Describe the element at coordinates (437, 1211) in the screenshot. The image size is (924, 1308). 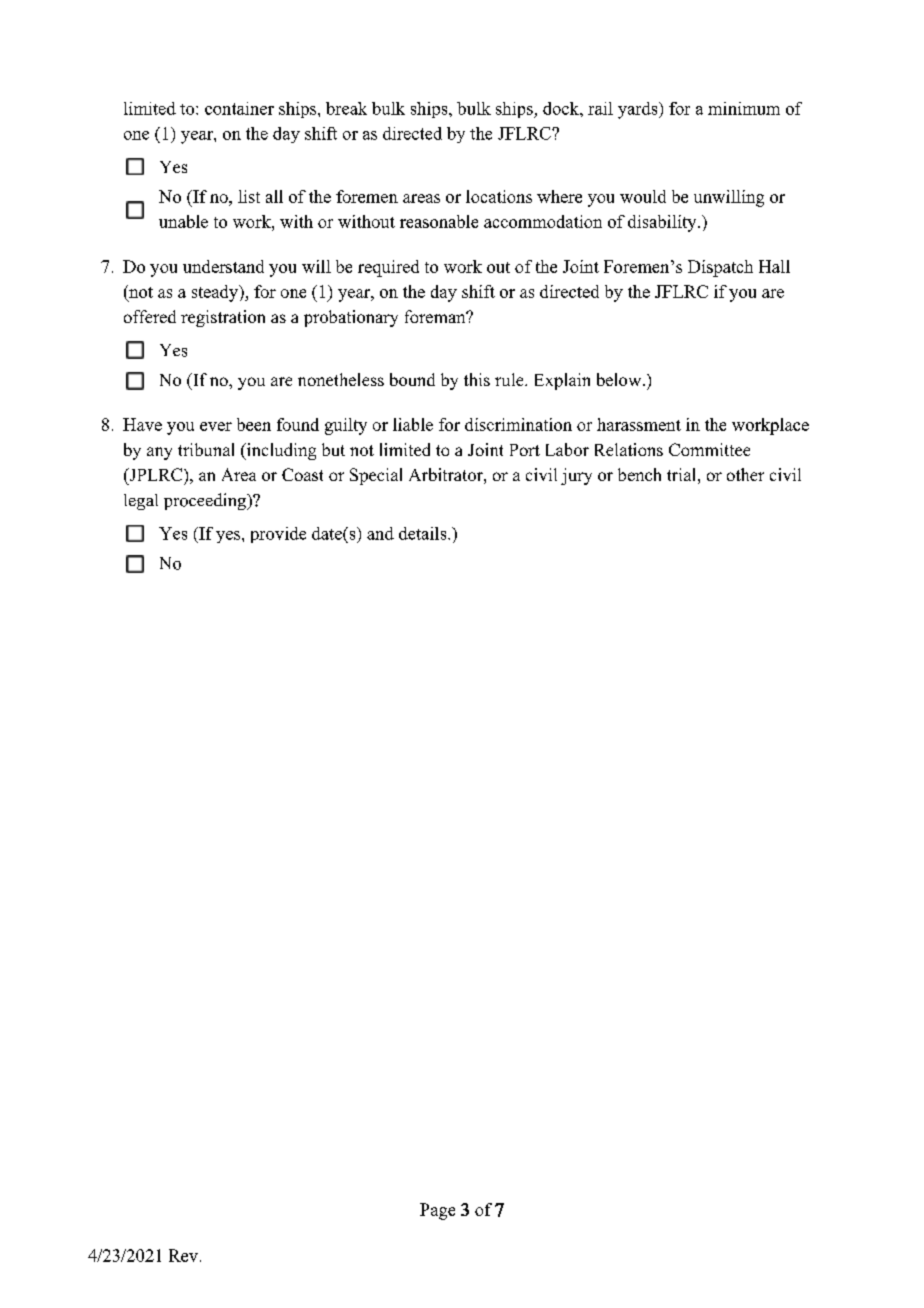
I see `Page` at that location.
